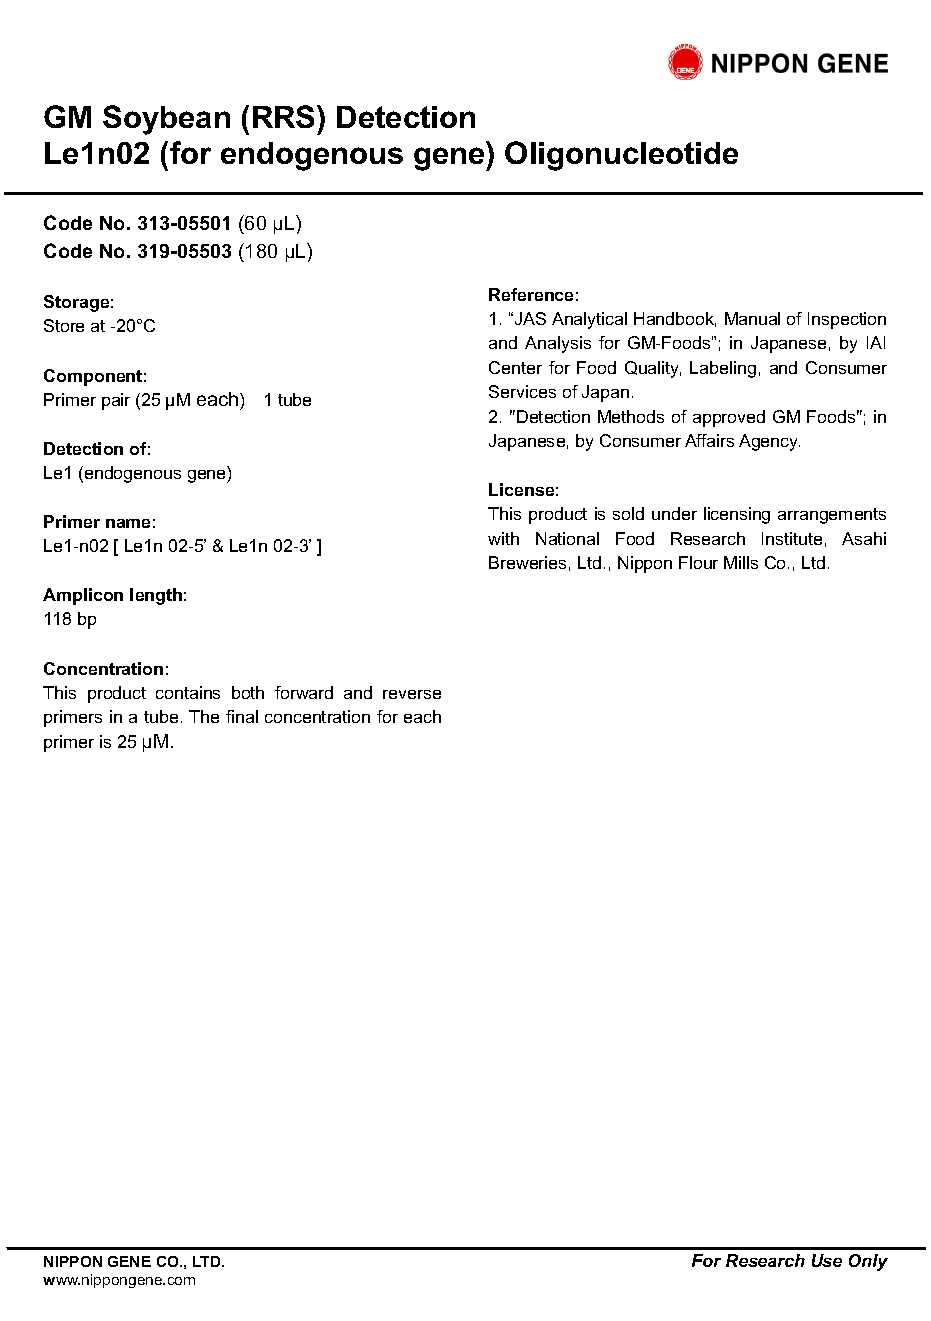 The height and width of the screenshot is (1321, 931). What do you see at coordinates (156, 596) in the screenshot?
I see `length` at bounding box center [156, 596].
